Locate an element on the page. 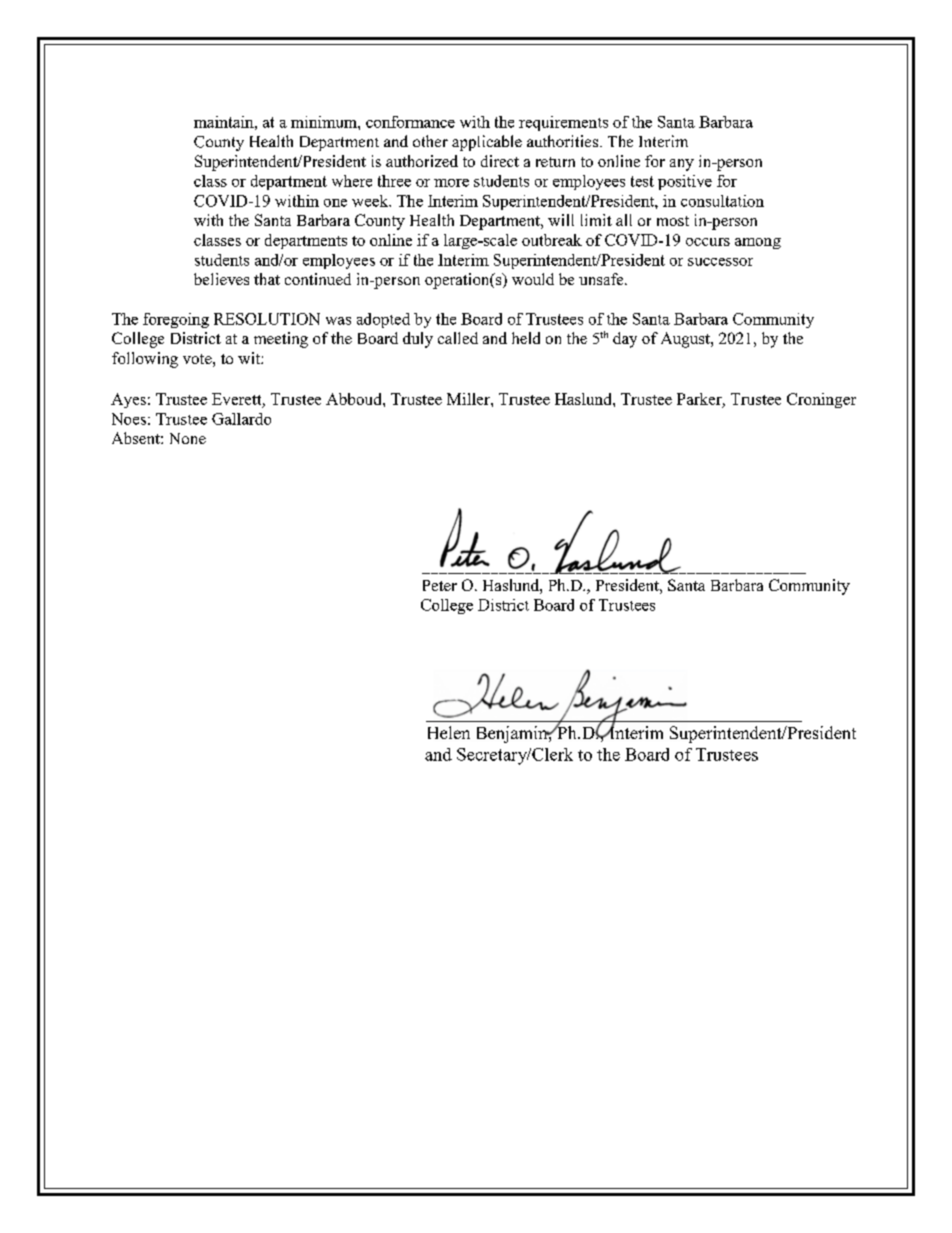 The image size is (952, 1233). day is located at coordinates (625, 340).
